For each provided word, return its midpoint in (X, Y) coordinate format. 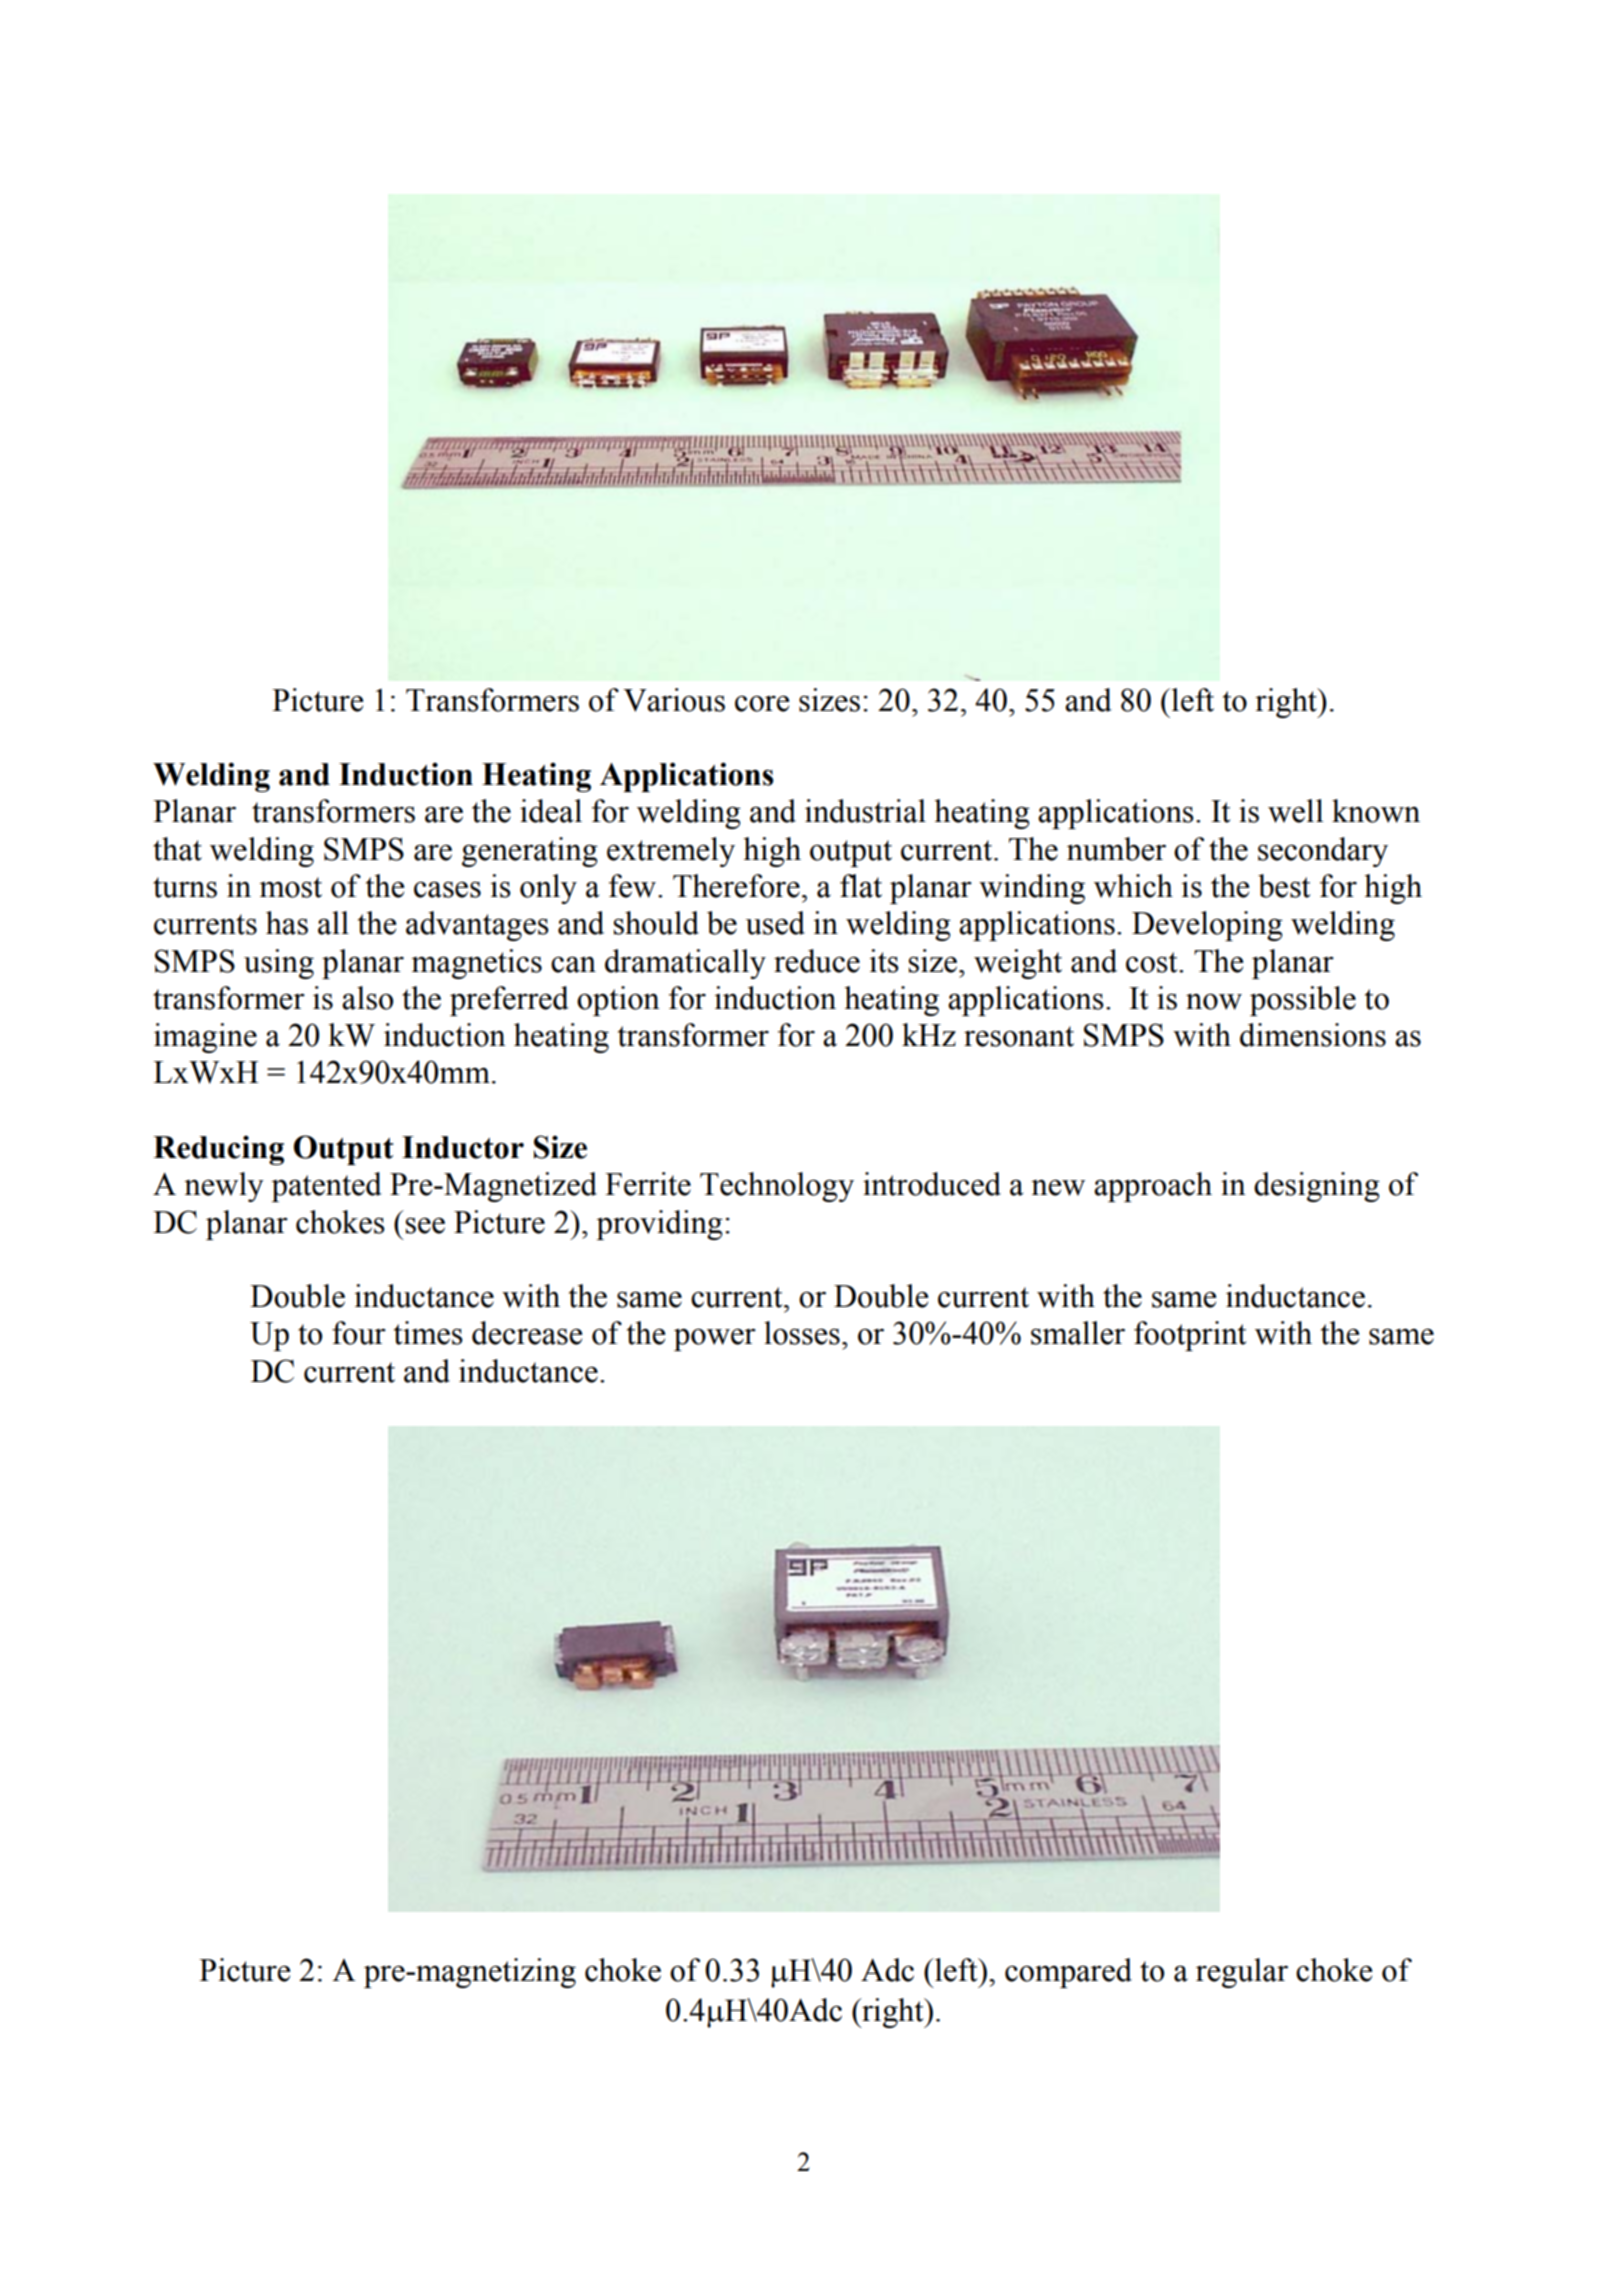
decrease (527, 1333)
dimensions (1313, 1035)
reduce (817, 961)
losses (802, 1333)
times (428, 1333)
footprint (1190, 1336)
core (762, 703)
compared (1068, 1973)
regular (1242, 1973)
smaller (1078, 1333)
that (177, 849)
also (367, 998)
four (359, 1333)
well (1296, 811)
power (715, 1340)
